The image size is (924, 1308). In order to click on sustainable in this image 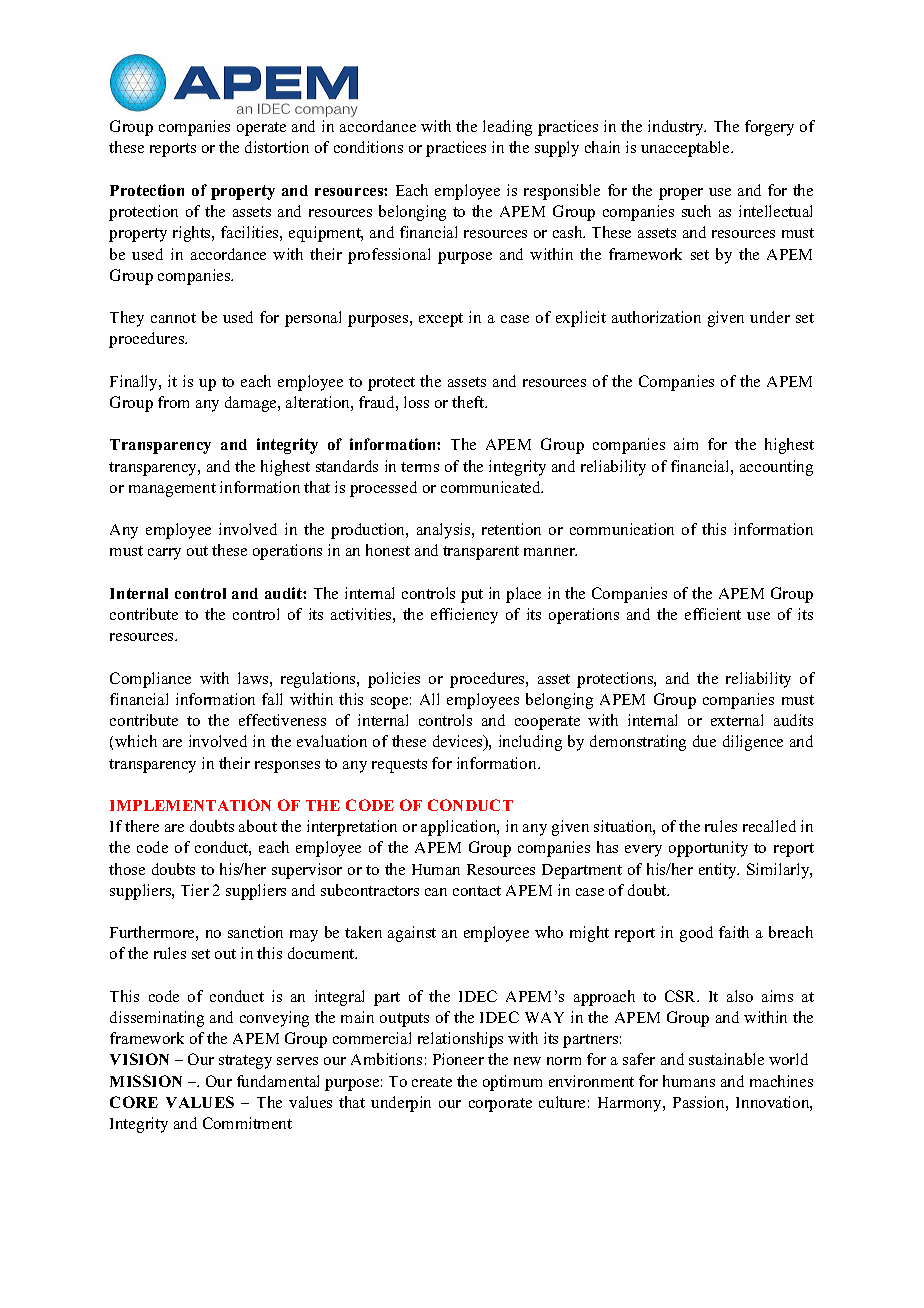, I will do `click(726, 1059)`.
